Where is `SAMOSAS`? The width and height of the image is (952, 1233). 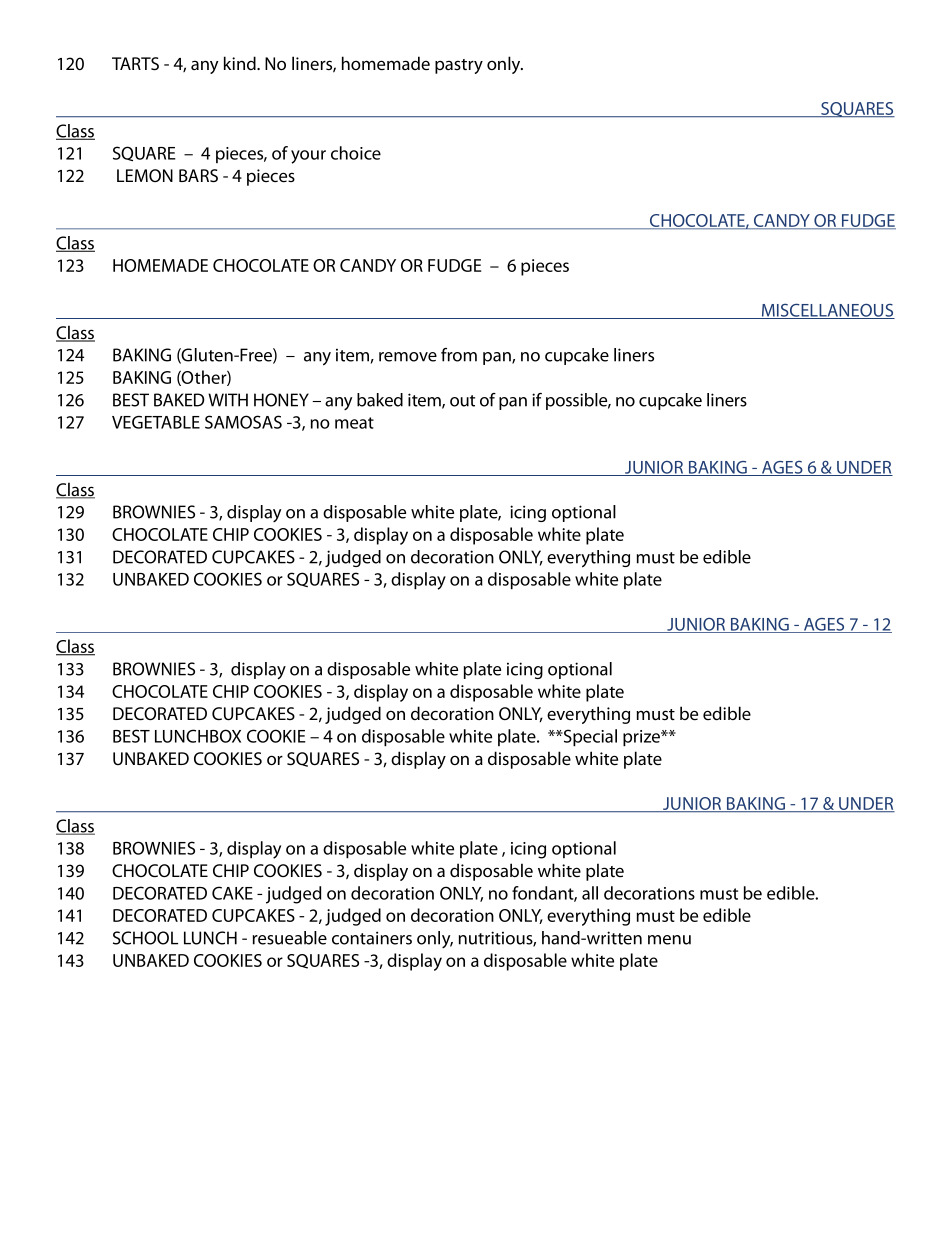
SAMOSAS is located at coordinates (243, 422).
